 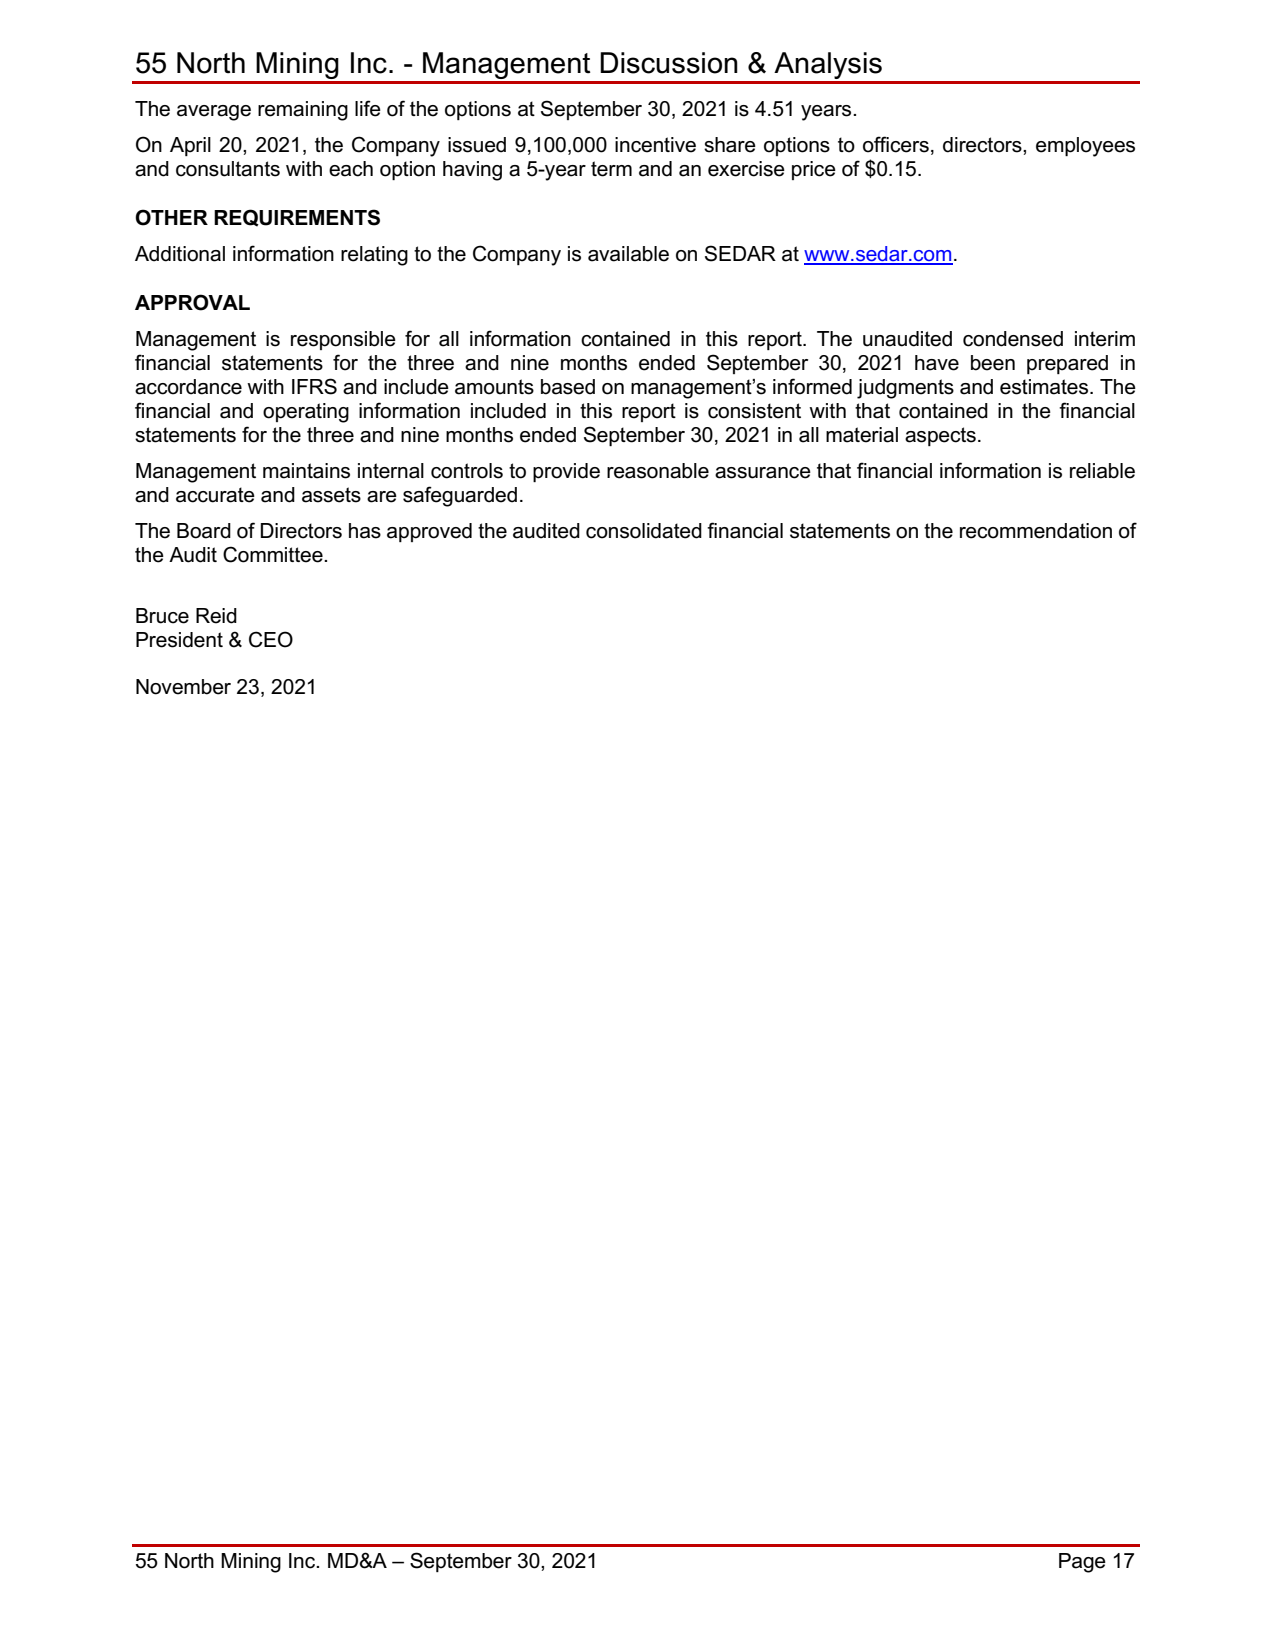 What do you see at coordinates (1082, 1563) in the screenshot?
I see `Page` at bounding box center [1082, 1563].
